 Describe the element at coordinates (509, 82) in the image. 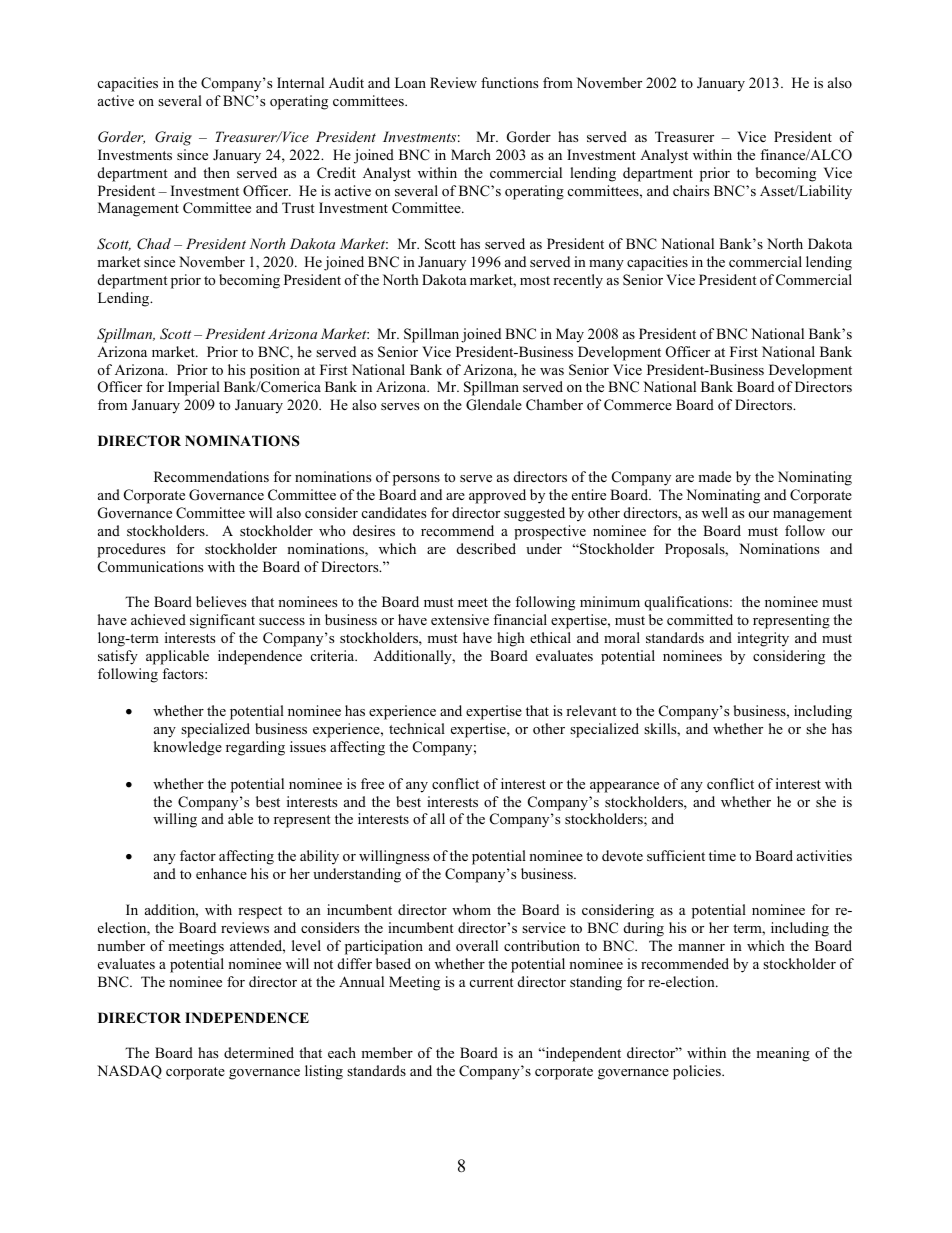

I see `functions` at that location.
